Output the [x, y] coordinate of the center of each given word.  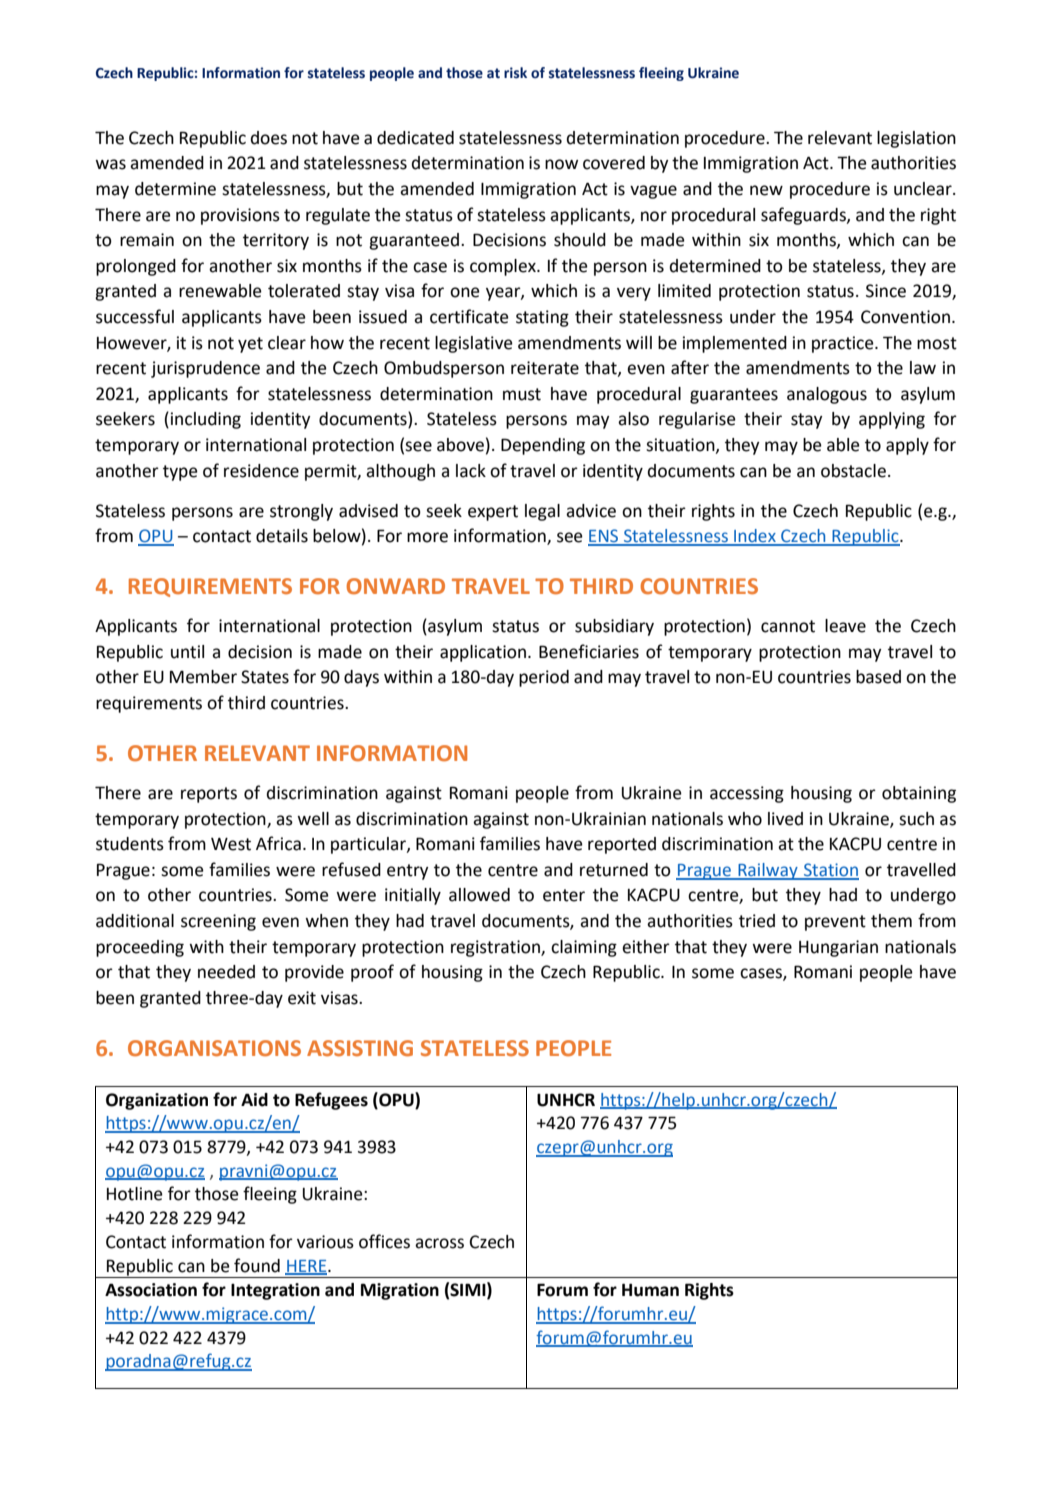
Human [650, 1290]
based [878, 677]
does [269, 138]
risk [515, 73]
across [439, 1243]
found [257, 1265]
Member [203, 677]
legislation [916, 139]
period [544, 678]
